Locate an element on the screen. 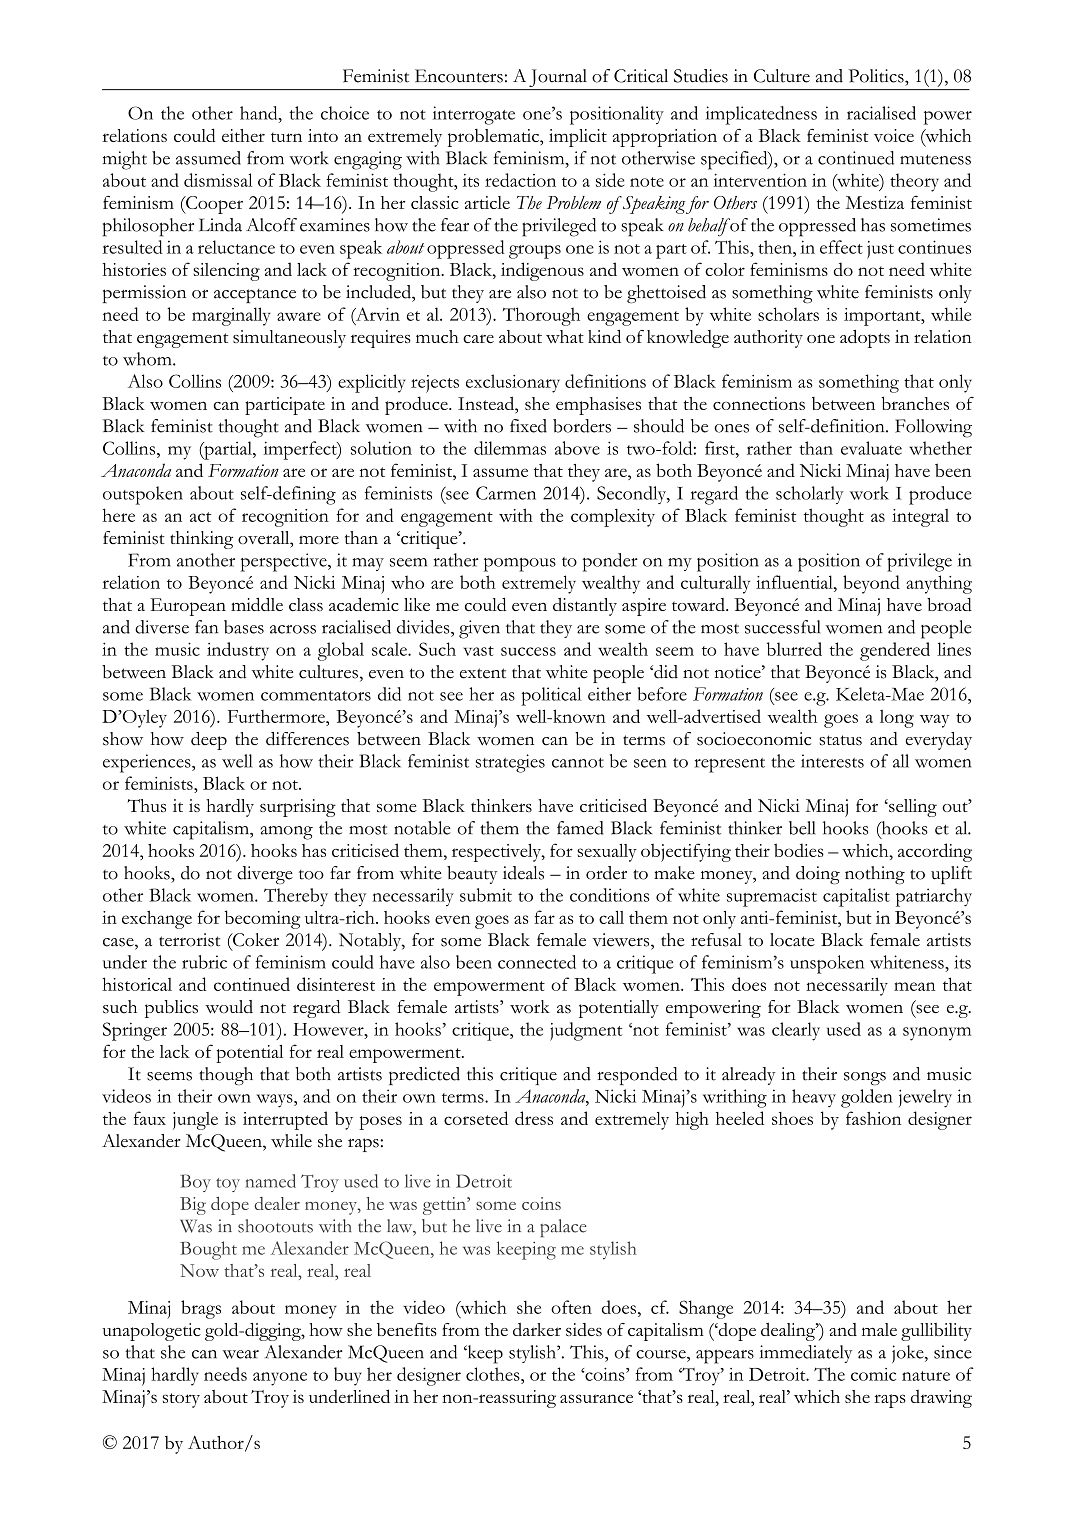 This screenshot has width=1074, height=1519. voice is located at coordinates (894, 135).
